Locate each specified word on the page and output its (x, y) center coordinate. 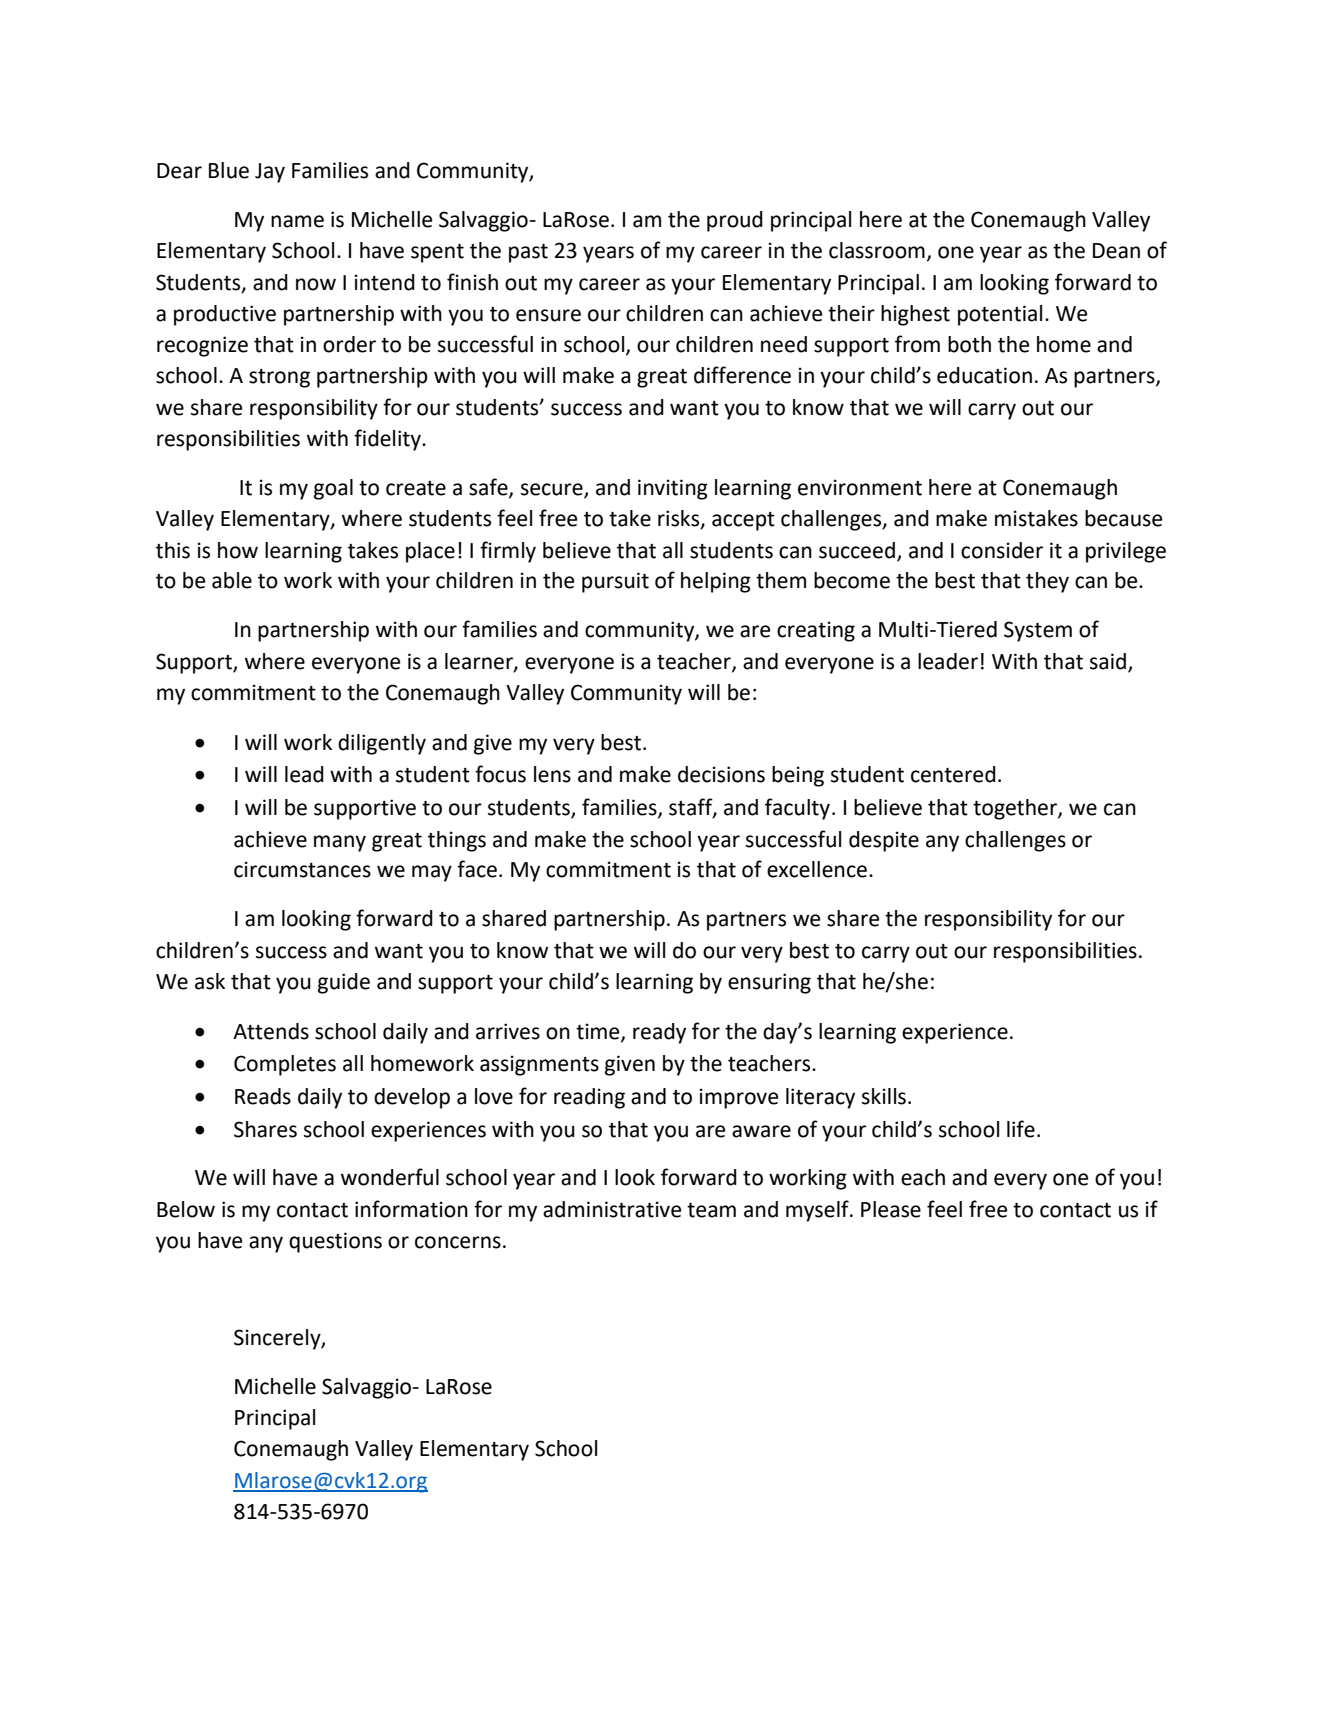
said (1109, 662)
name (297, 221)
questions (335, 1242)
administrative (612, 1209)
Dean (1116, 251)
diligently (382, 744)
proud (735, 221)
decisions (721, 774)
